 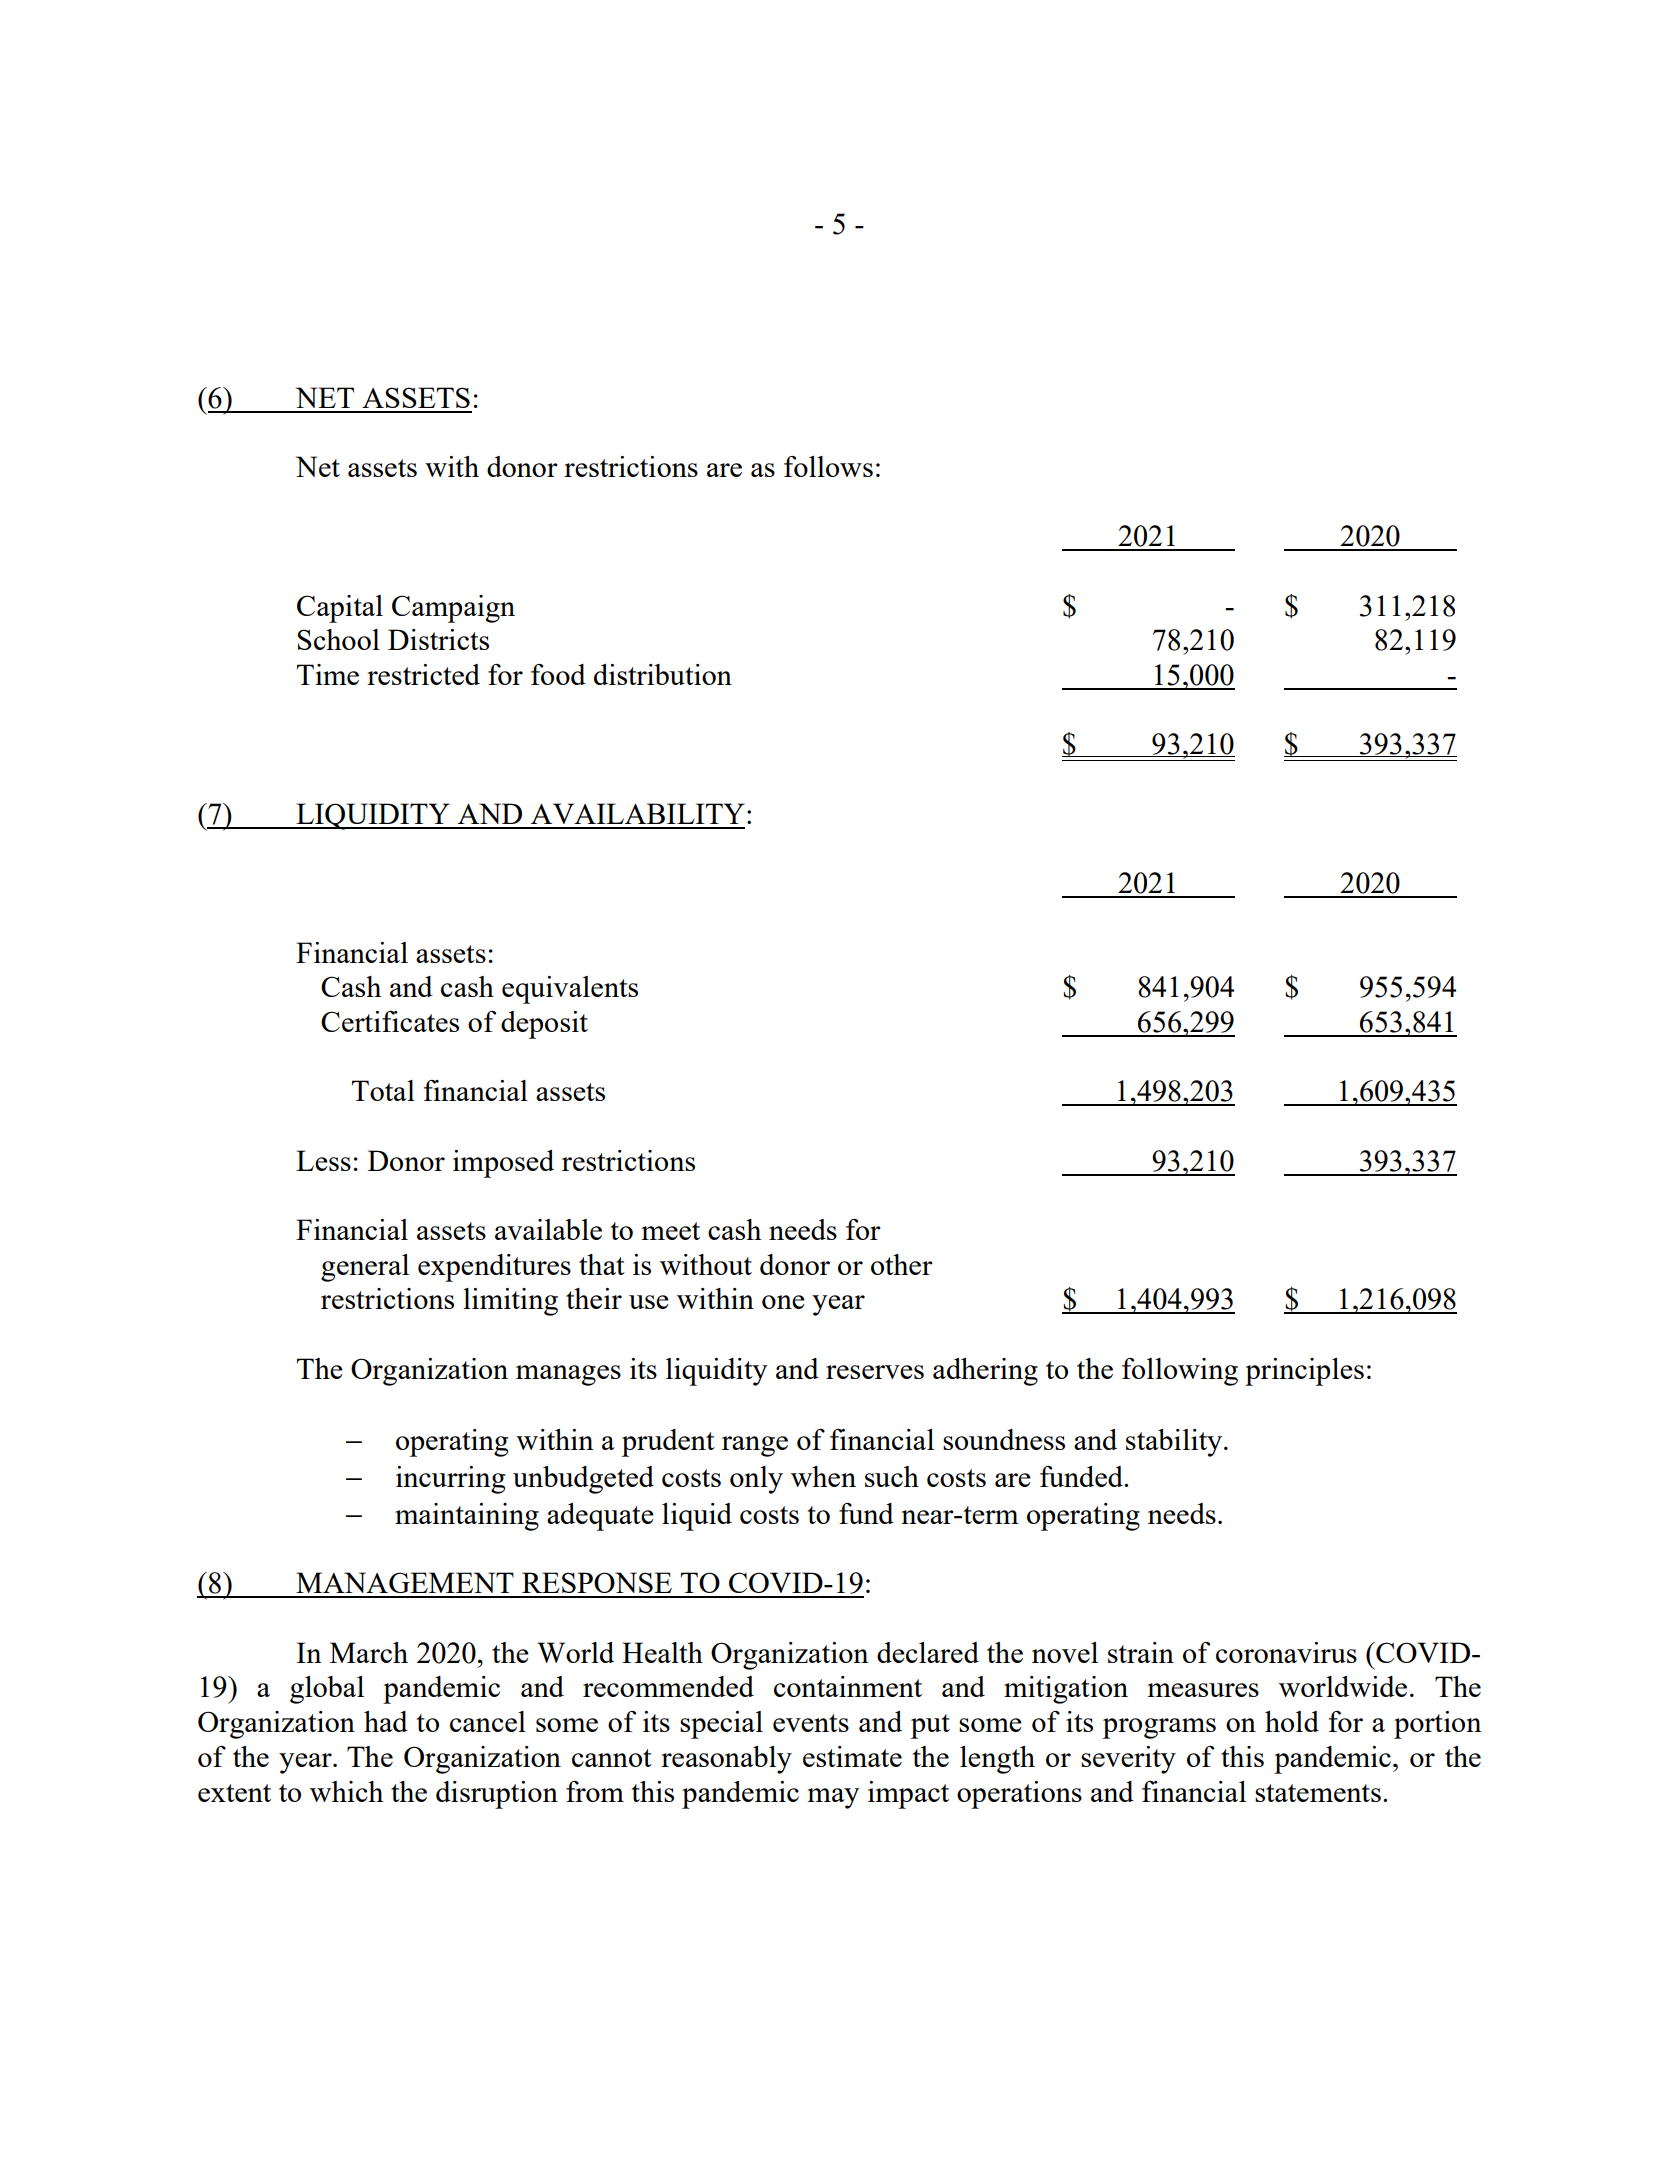 I want to click on Certificates, so click(x=390, y=1021).
